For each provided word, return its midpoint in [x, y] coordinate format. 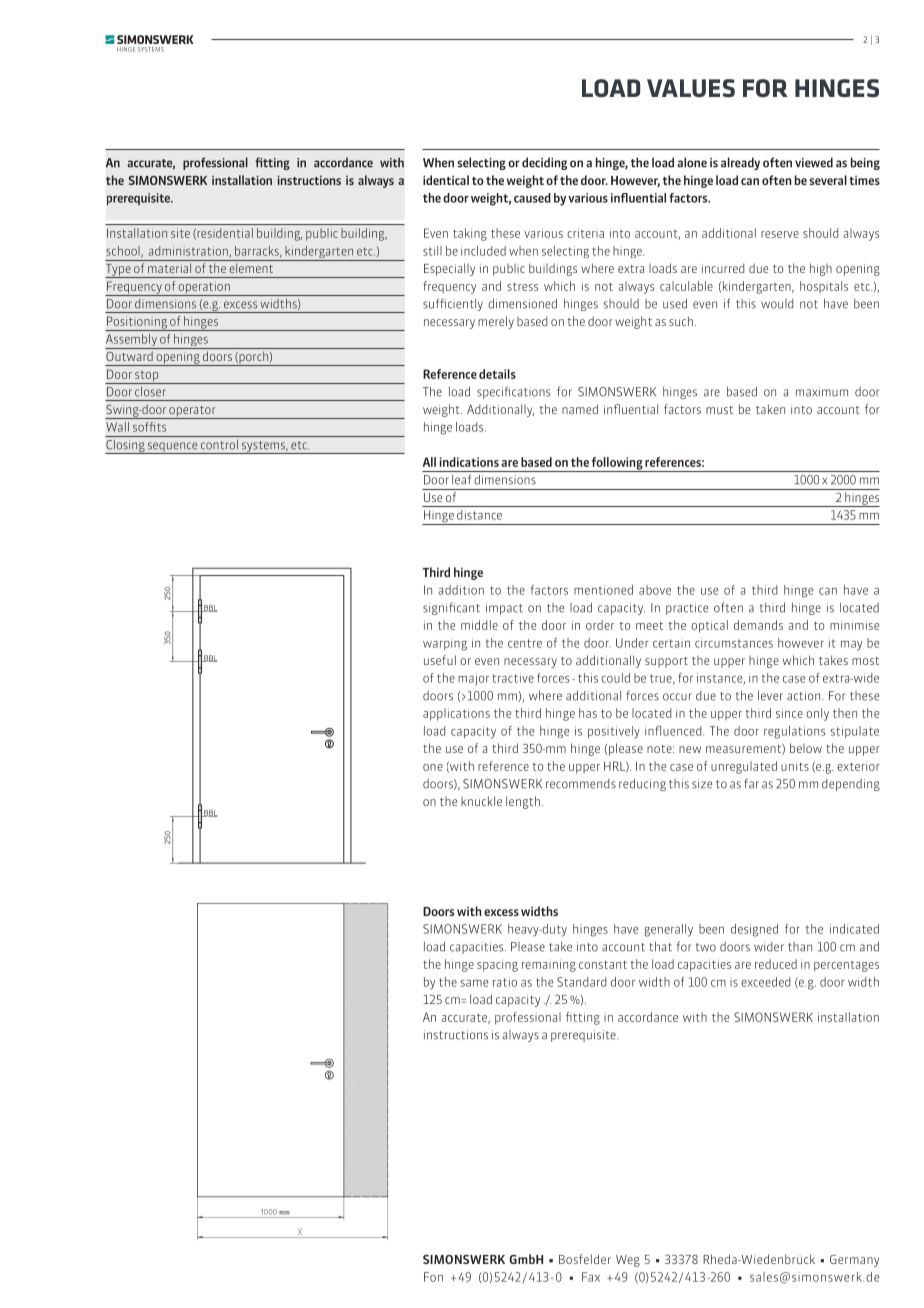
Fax [591, 1277]
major [473, 679]
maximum [822, 392]
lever [770, 695]
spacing [497, 967]
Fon [433, 1277]
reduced [776, 964]
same [474, 983]
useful [440, 660]
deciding [544, 163]
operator [192, 412]
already [740, 163]
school [124, 252]
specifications [513, 392]
